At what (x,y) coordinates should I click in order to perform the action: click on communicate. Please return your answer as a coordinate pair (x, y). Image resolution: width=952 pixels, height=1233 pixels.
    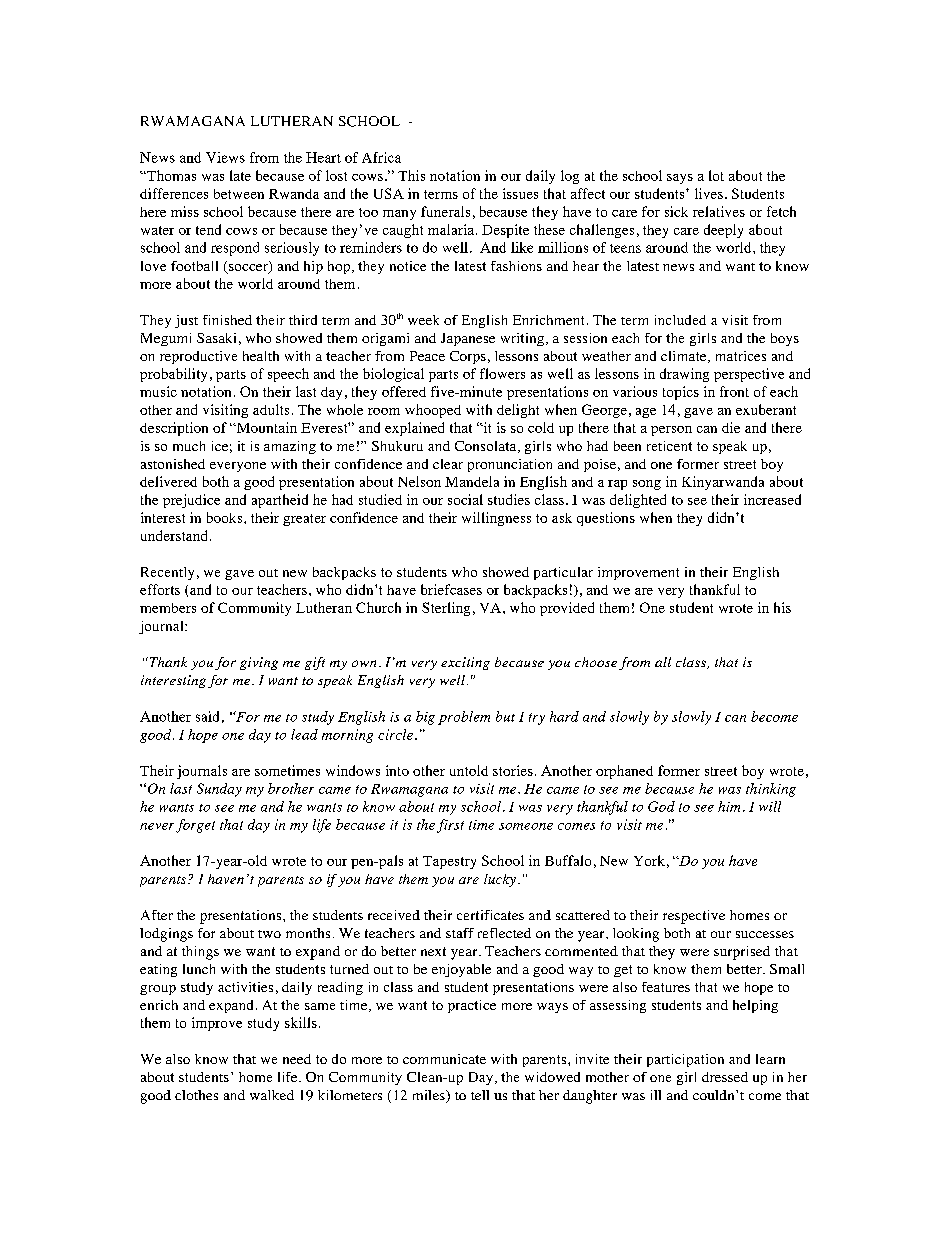
    Looking at the image, I should click on (444, 1059).
